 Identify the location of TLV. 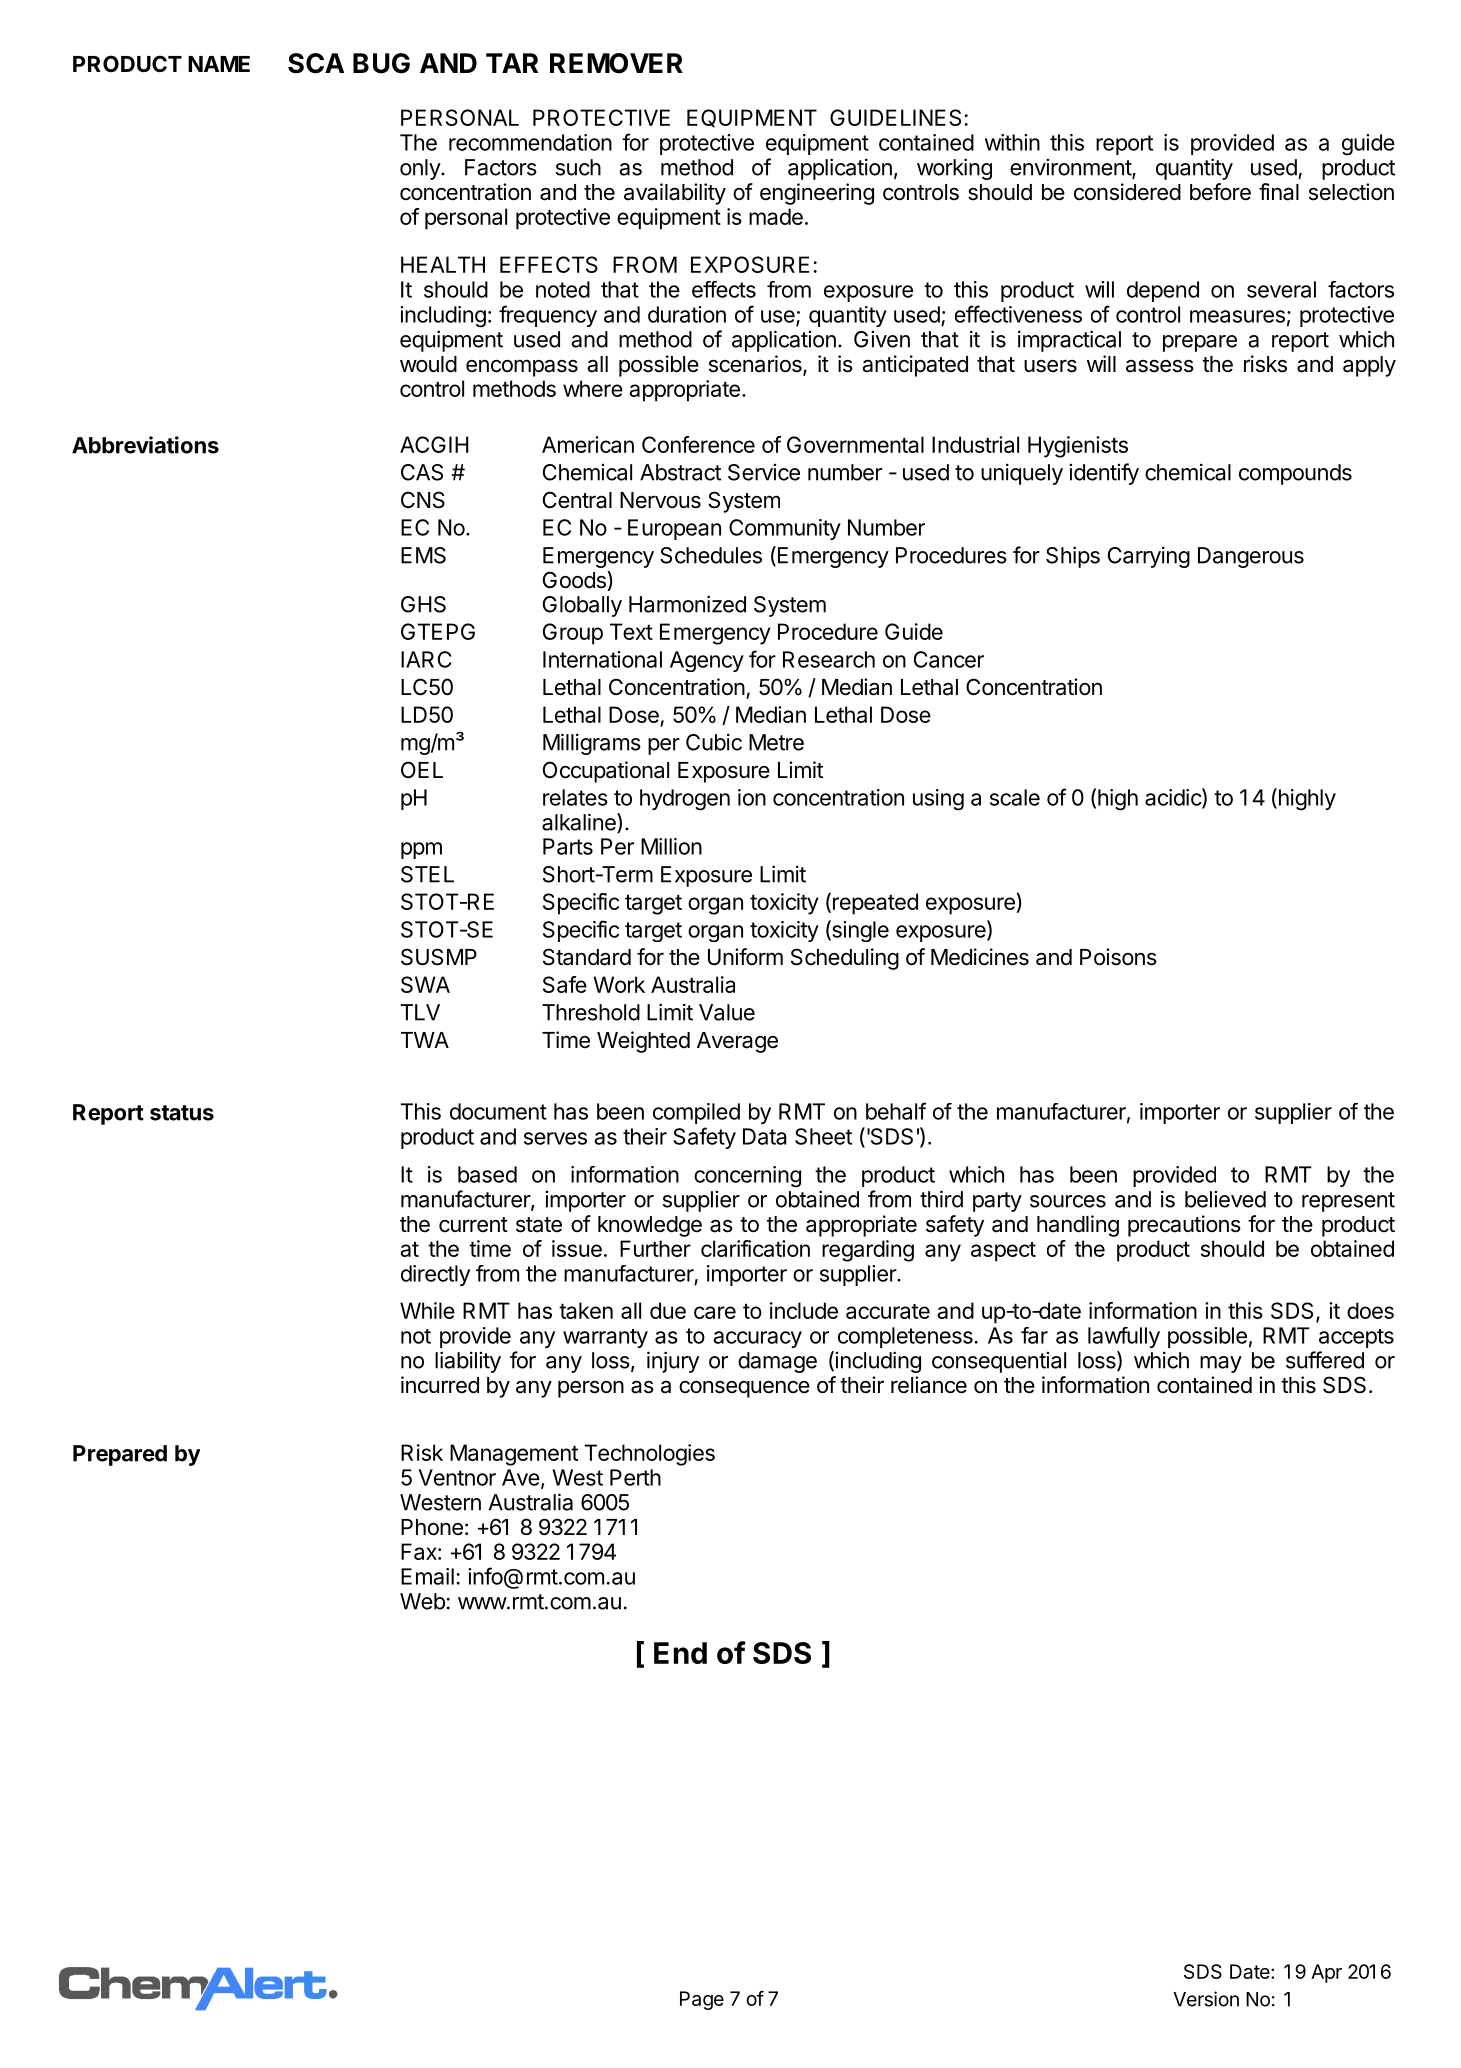
(420, 1012).
